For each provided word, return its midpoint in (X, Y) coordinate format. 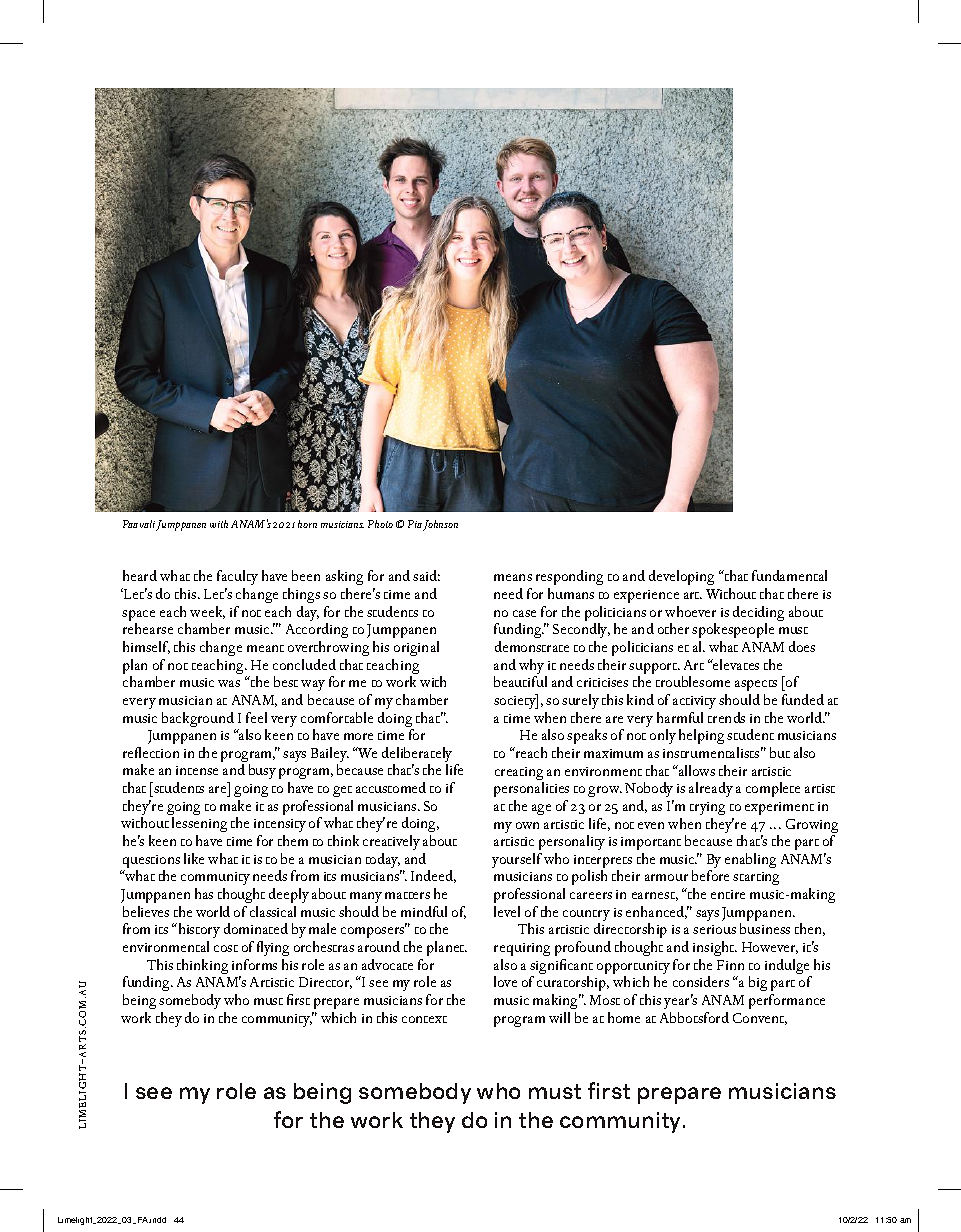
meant (265, 648)
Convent (760, 1019)
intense (197, 770)
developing (681, 577)
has (204, 893)
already (711, 789)
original (416, 648)
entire (728, 894)
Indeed (433, 876)
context (424, 1019)
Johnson (440, 525)
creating (519, 775)
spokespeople (733, 630)
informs (254, 964)
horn (307, 524)
